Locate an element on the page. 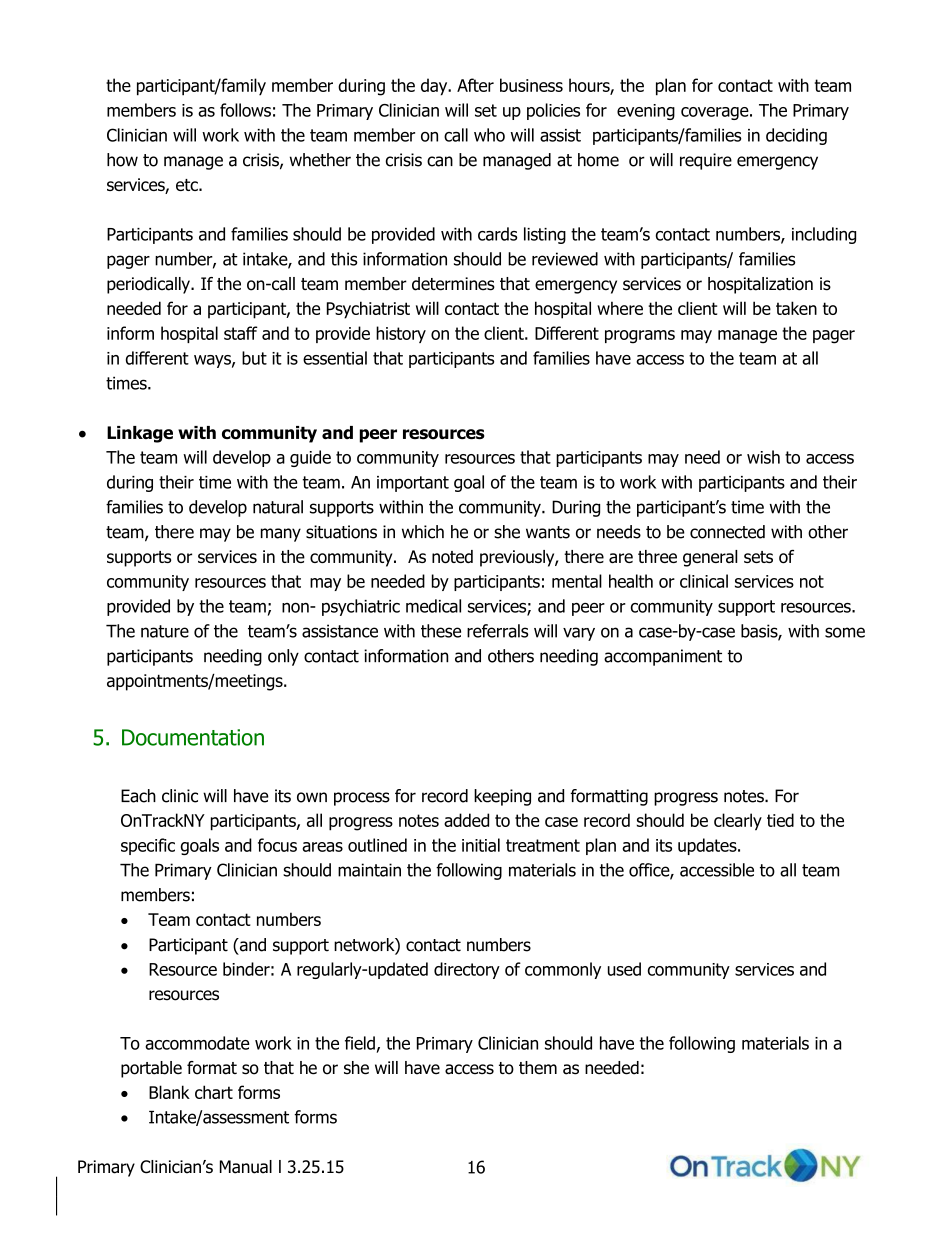  who is located at coordinates (489, 135).
